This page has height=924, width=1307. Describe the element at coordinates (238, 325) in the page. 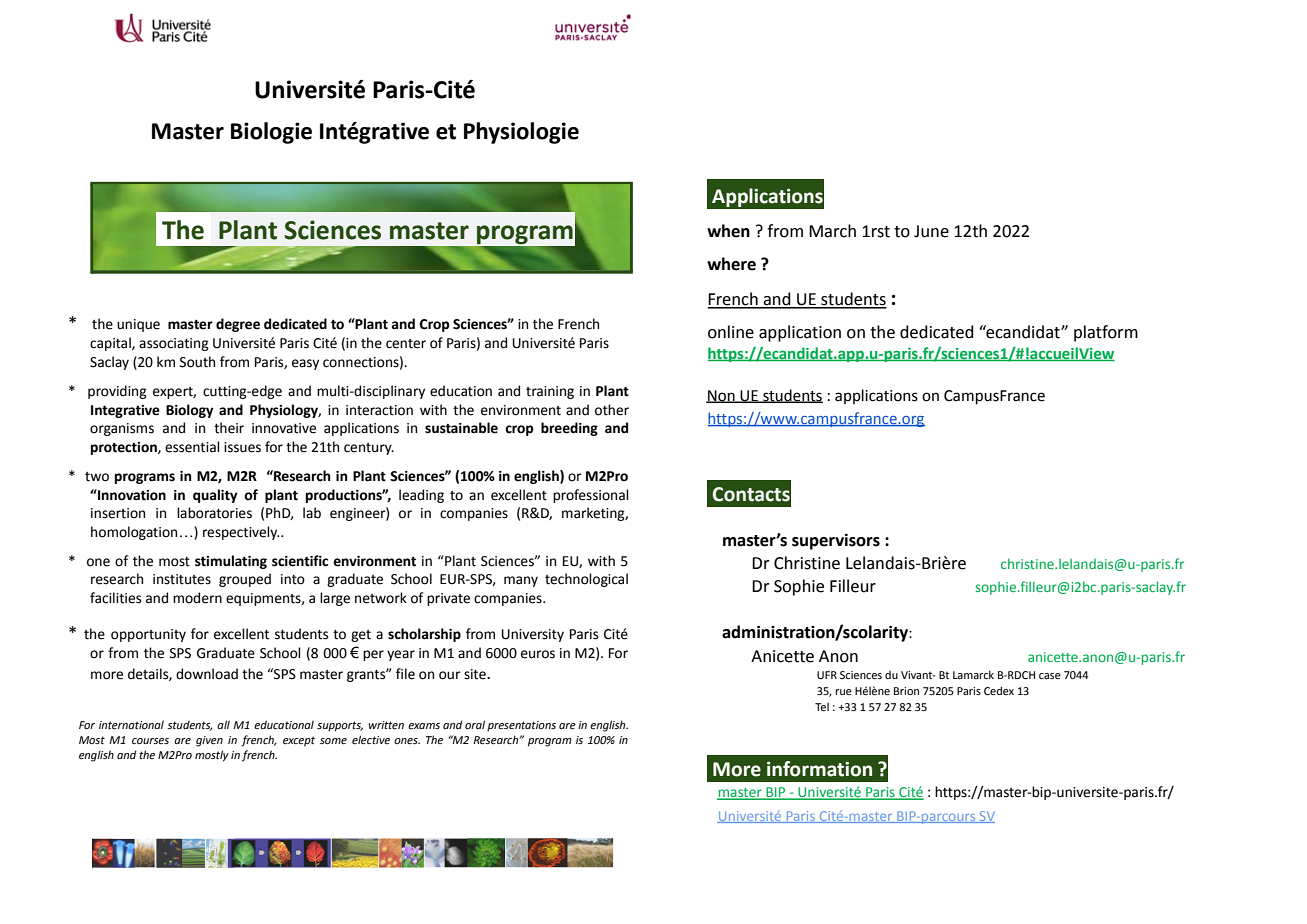

I see `degree` at that location.
